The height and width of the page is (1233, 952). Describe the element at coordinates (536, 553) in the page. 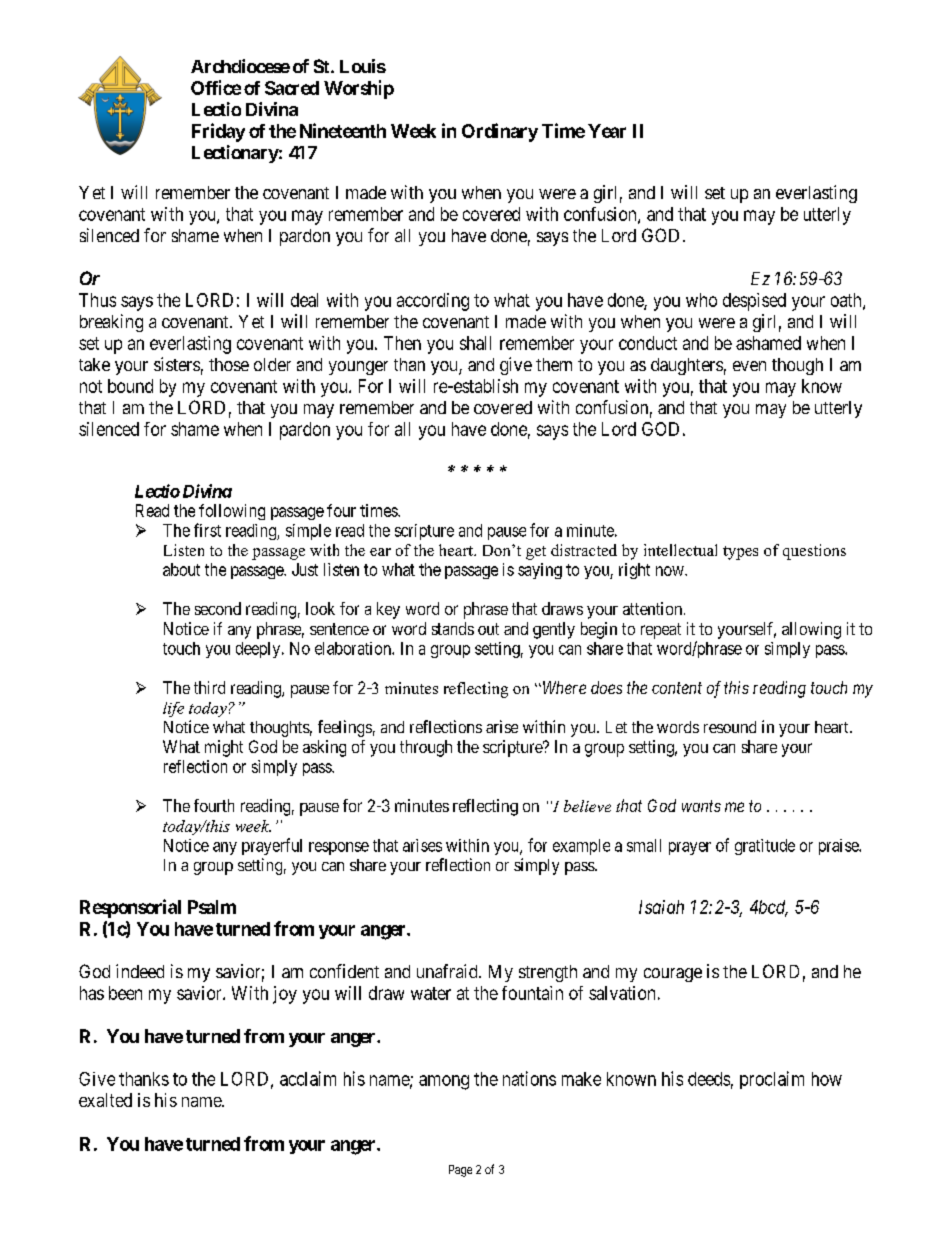

I see `get` at that location.
